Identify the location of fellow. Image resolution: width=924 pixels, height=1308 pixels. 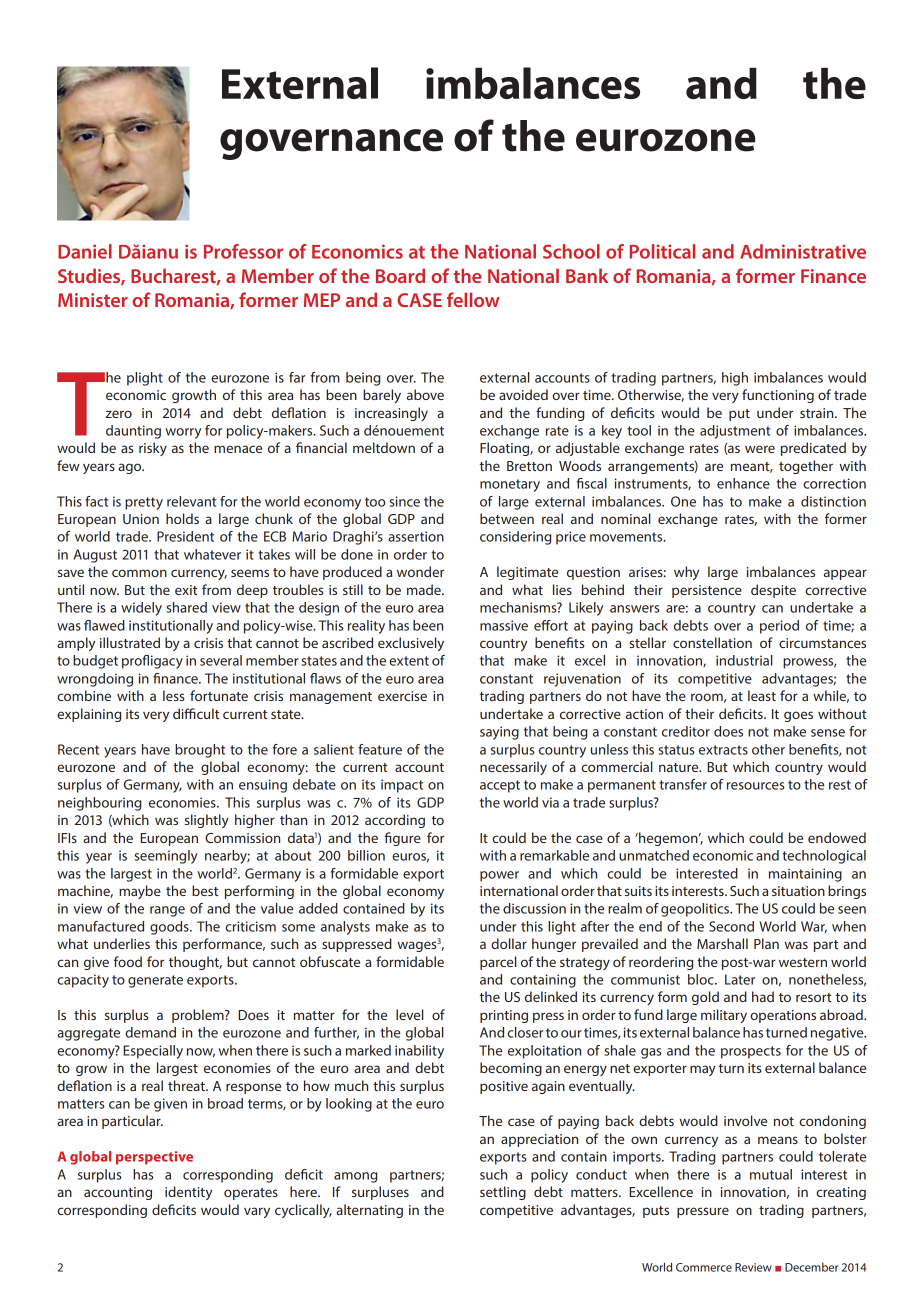
(473, 299).
